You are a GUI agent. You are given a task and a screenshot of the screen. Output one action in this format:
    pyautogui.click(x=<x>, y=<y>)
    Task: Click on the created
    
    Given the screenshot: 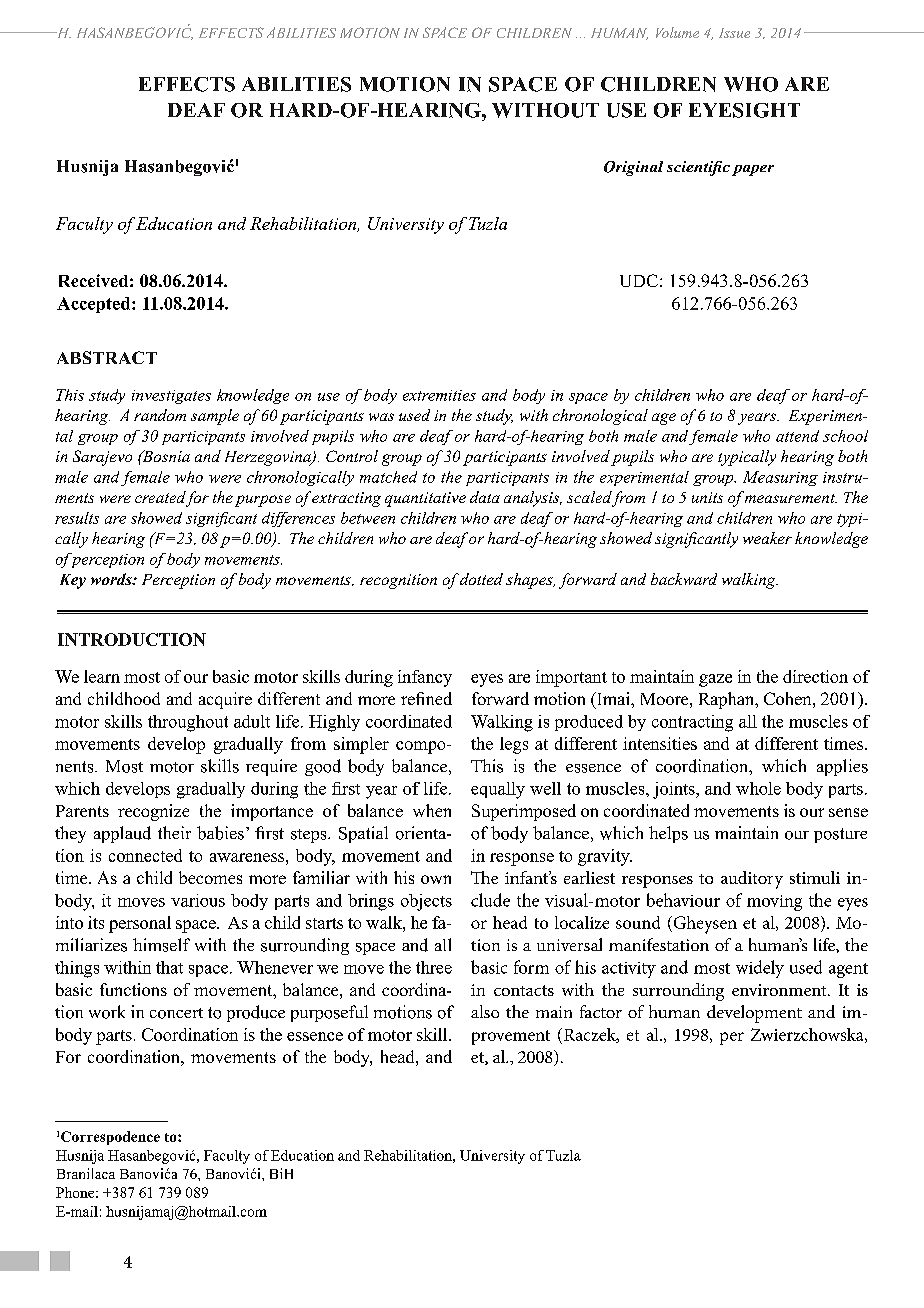 What is the action you would take?
    pyautogui.click(x=161, y=498)
